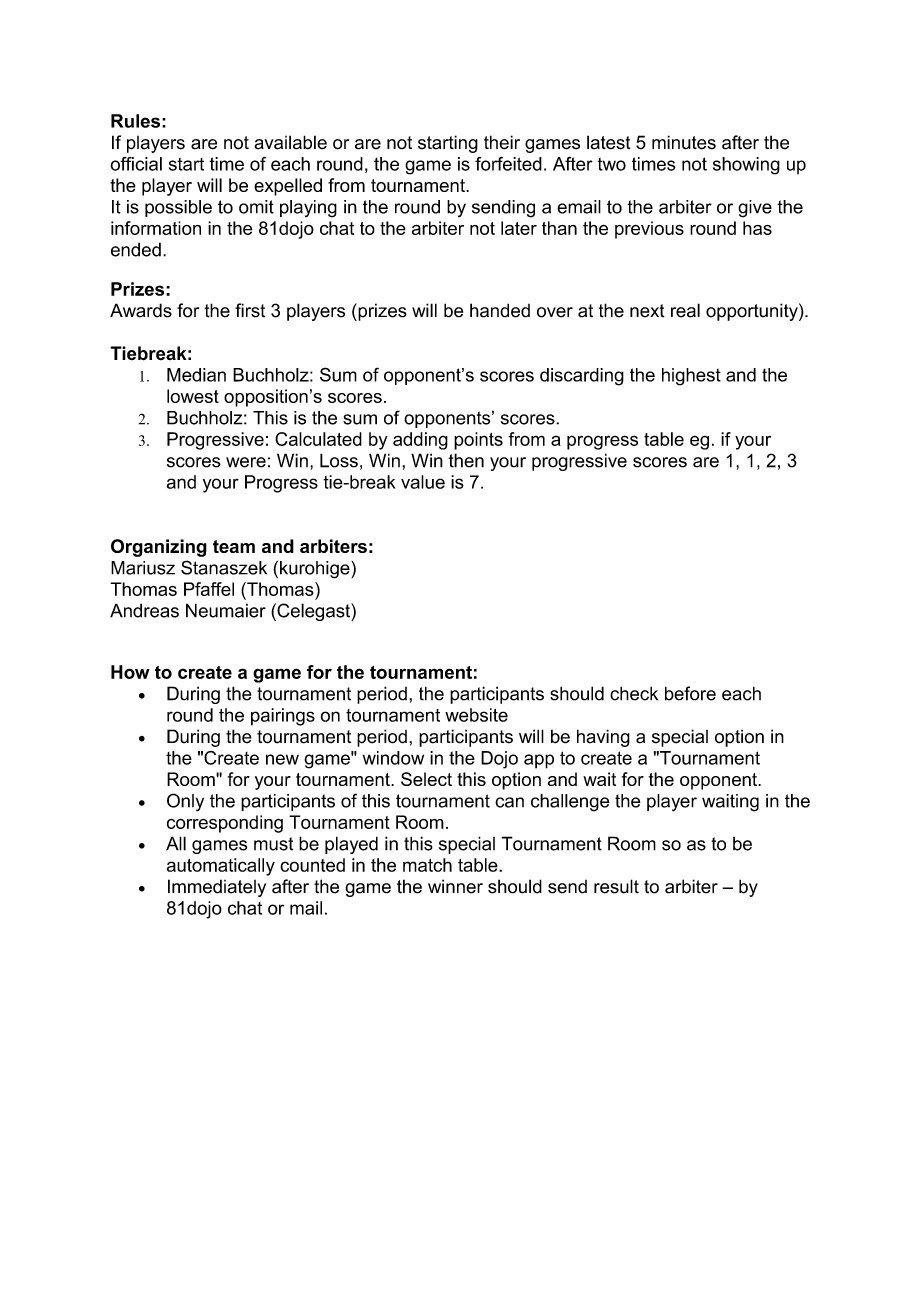  Describe the element at coordinates (136, 164) in the screenshot. I see `official` at that location.
